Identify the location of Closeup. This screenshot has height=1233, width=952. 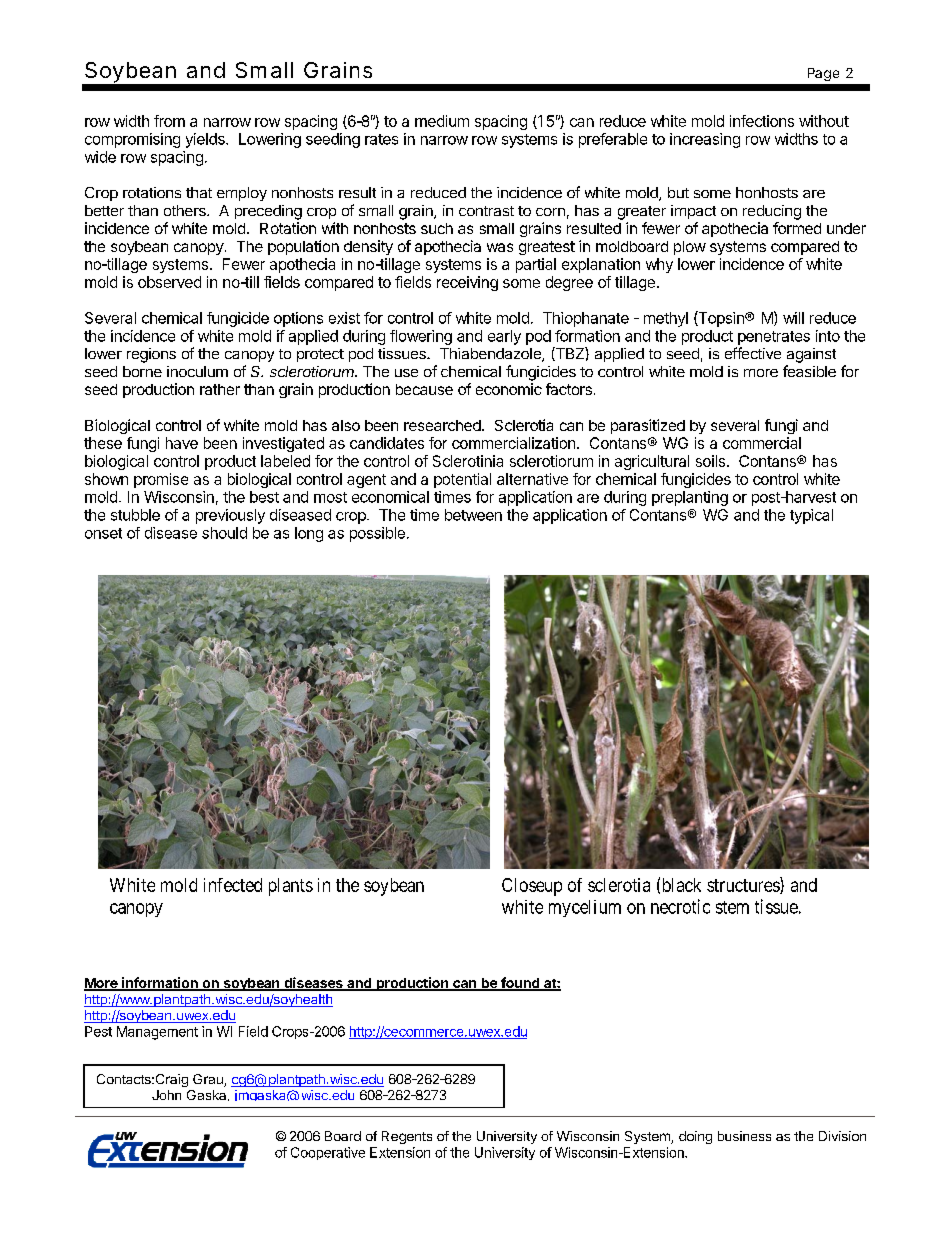
(532, 887).
